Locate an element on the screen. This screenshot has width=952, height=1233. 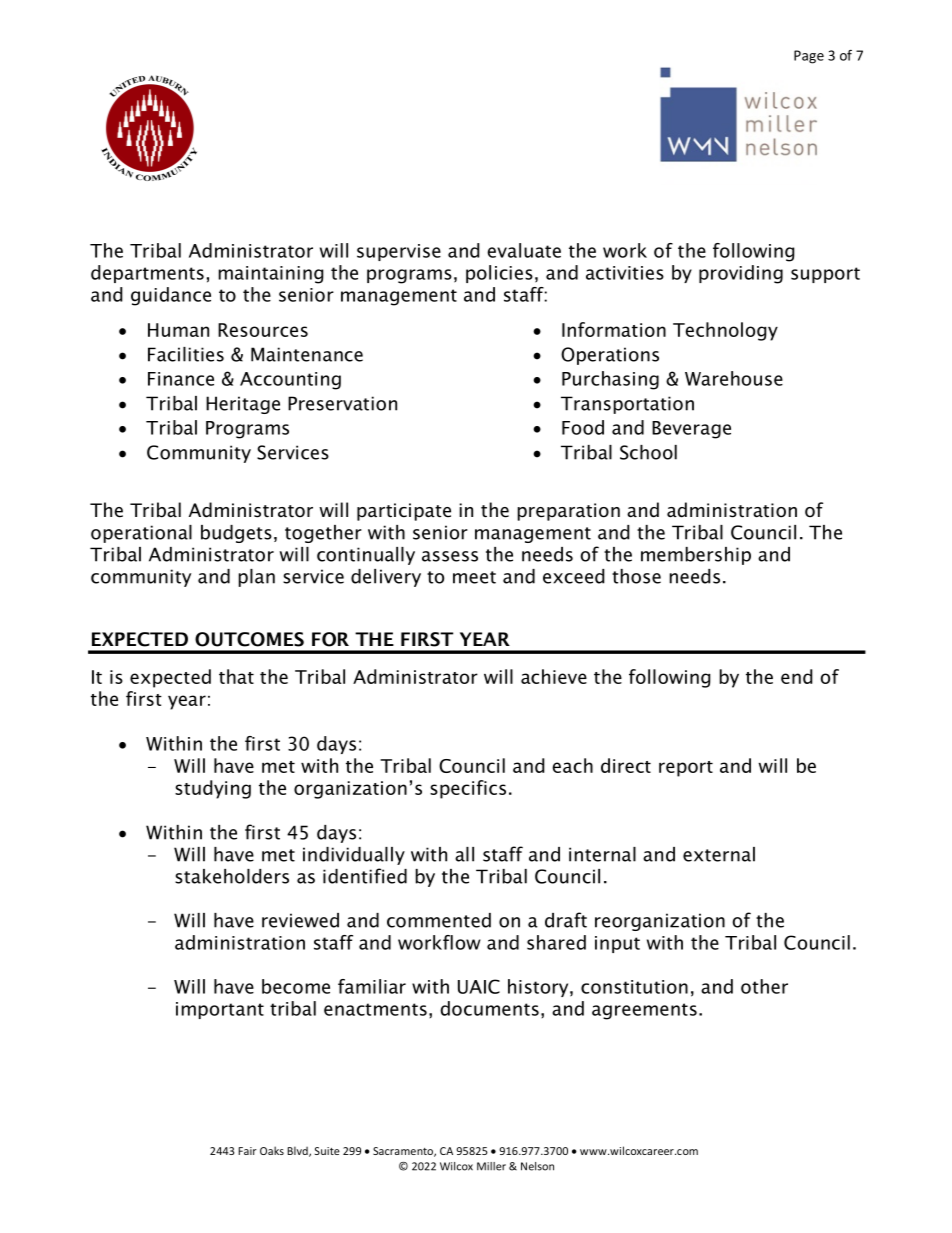
OUTCOMES is located at coordinates (249, 639).
